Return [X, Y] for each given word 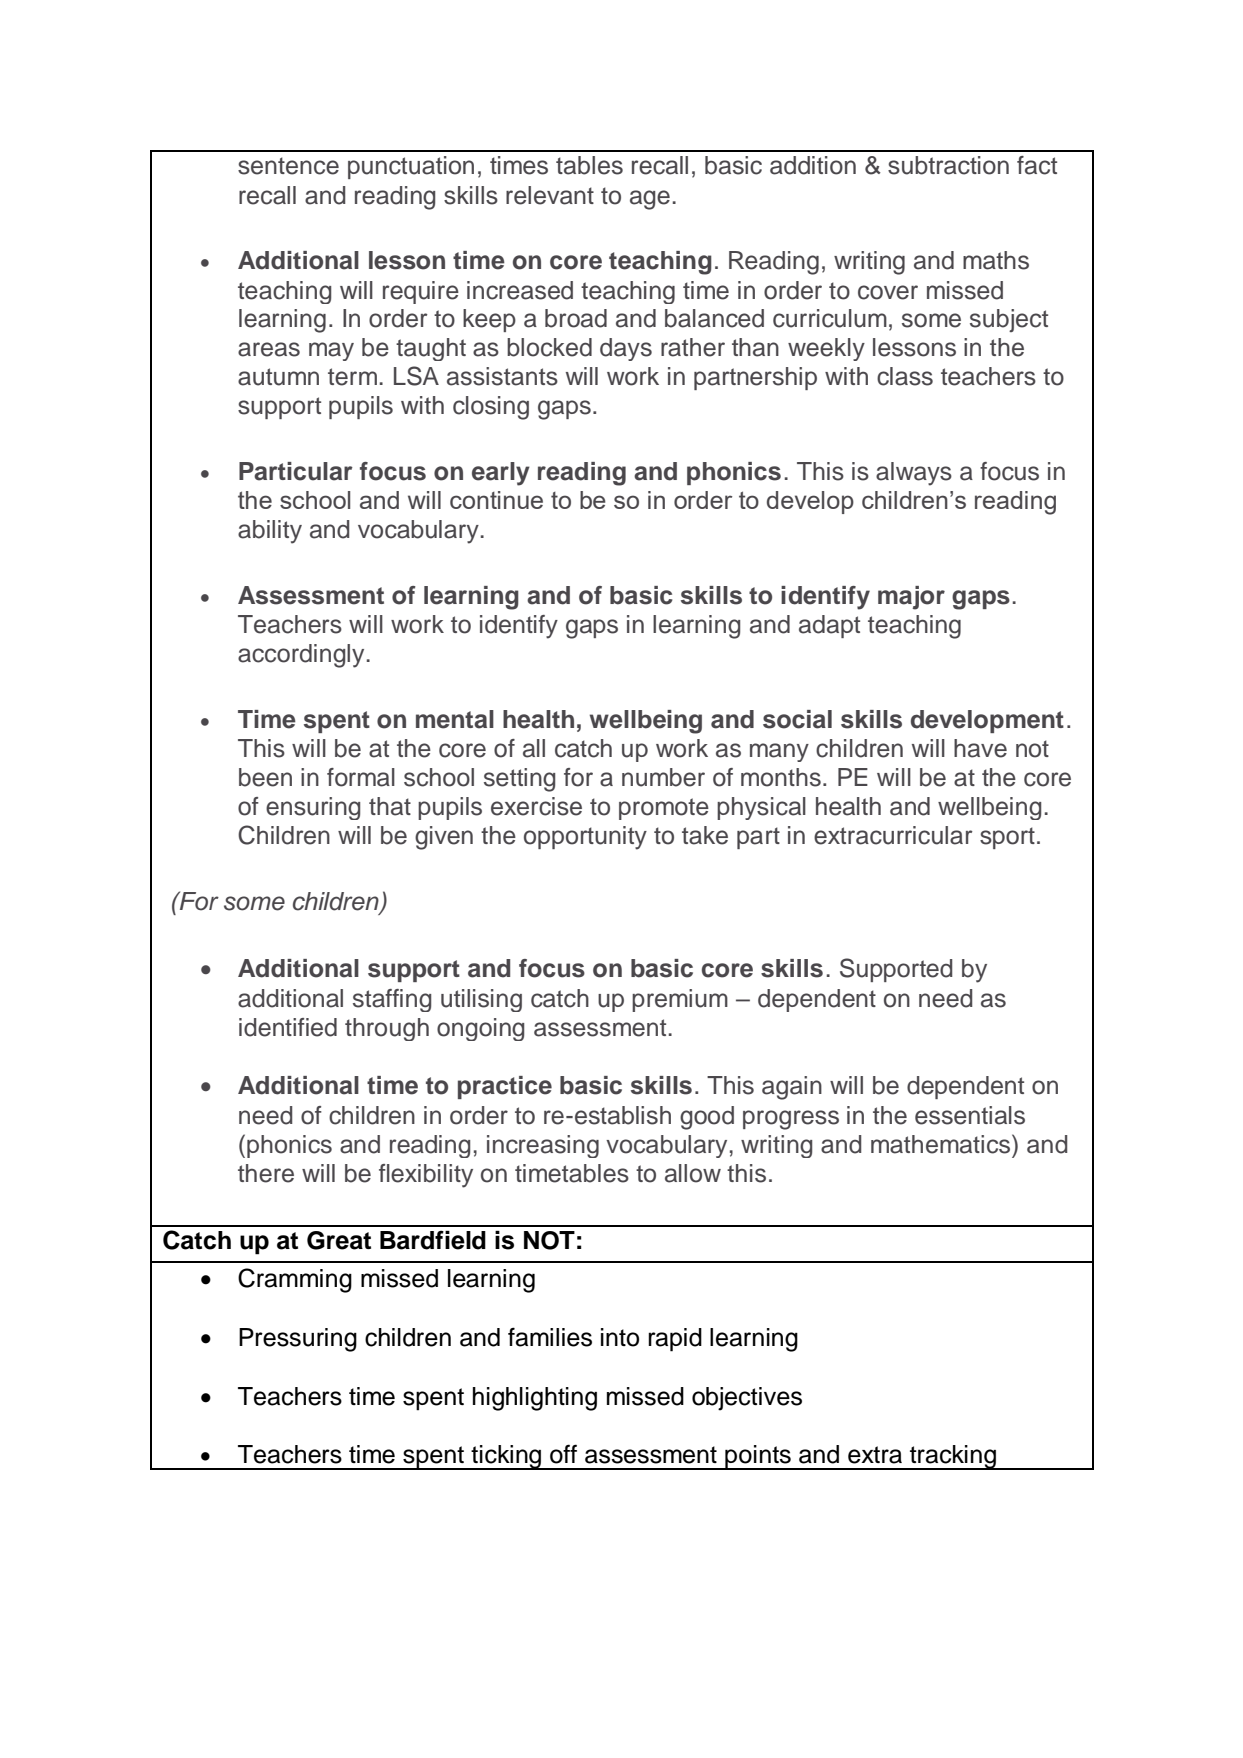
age [650, 200]
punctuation [411, 167]
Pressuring [298, 1340]
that [390, 806]
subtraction [948, 165]
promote [664, 809]
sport [1007, 838]
